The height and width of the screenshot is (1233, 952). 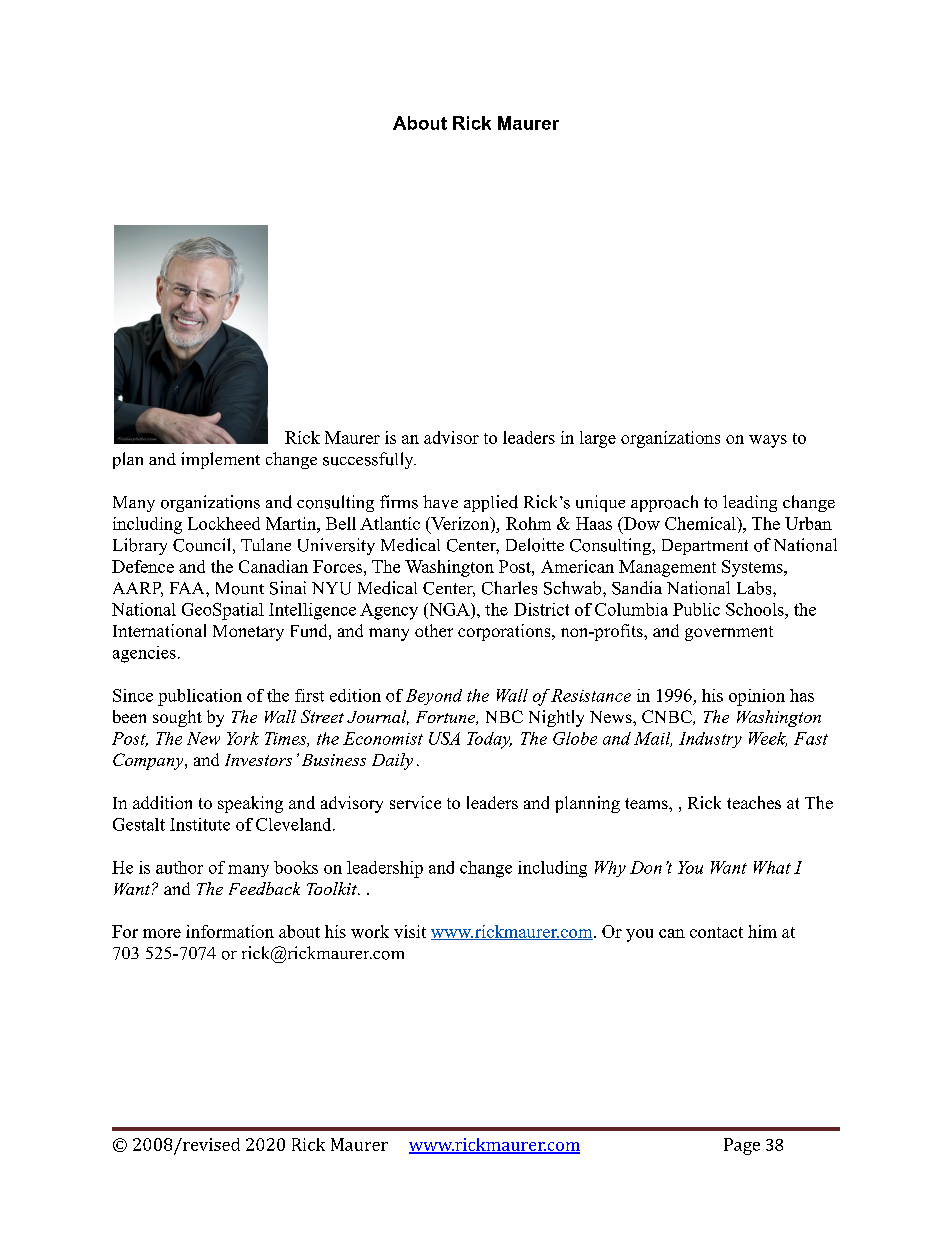 I want to click on more, so click(x=162, y=933).
